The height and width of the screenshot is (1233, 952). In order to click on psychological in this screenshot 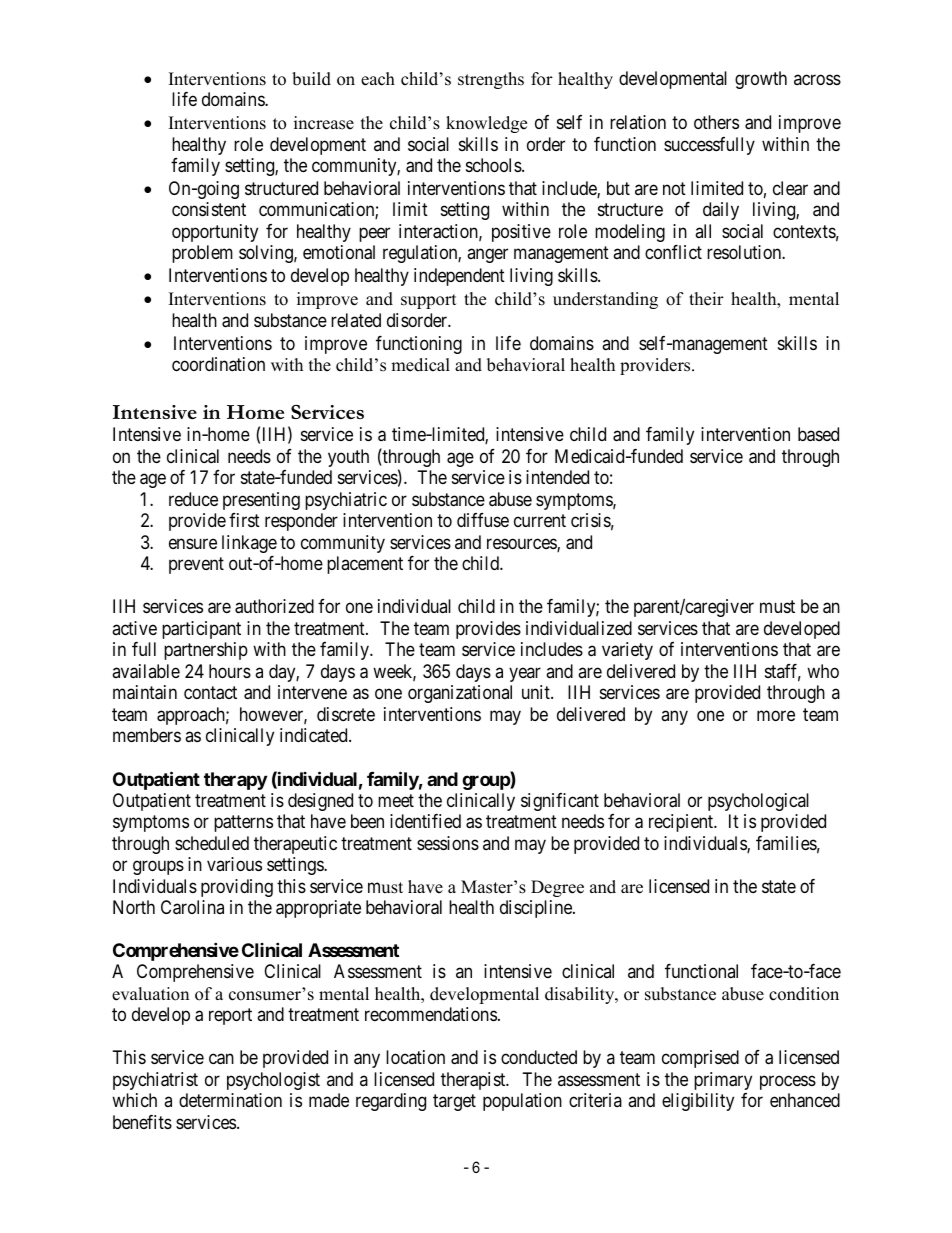, I will do `click(758, 802)`.
